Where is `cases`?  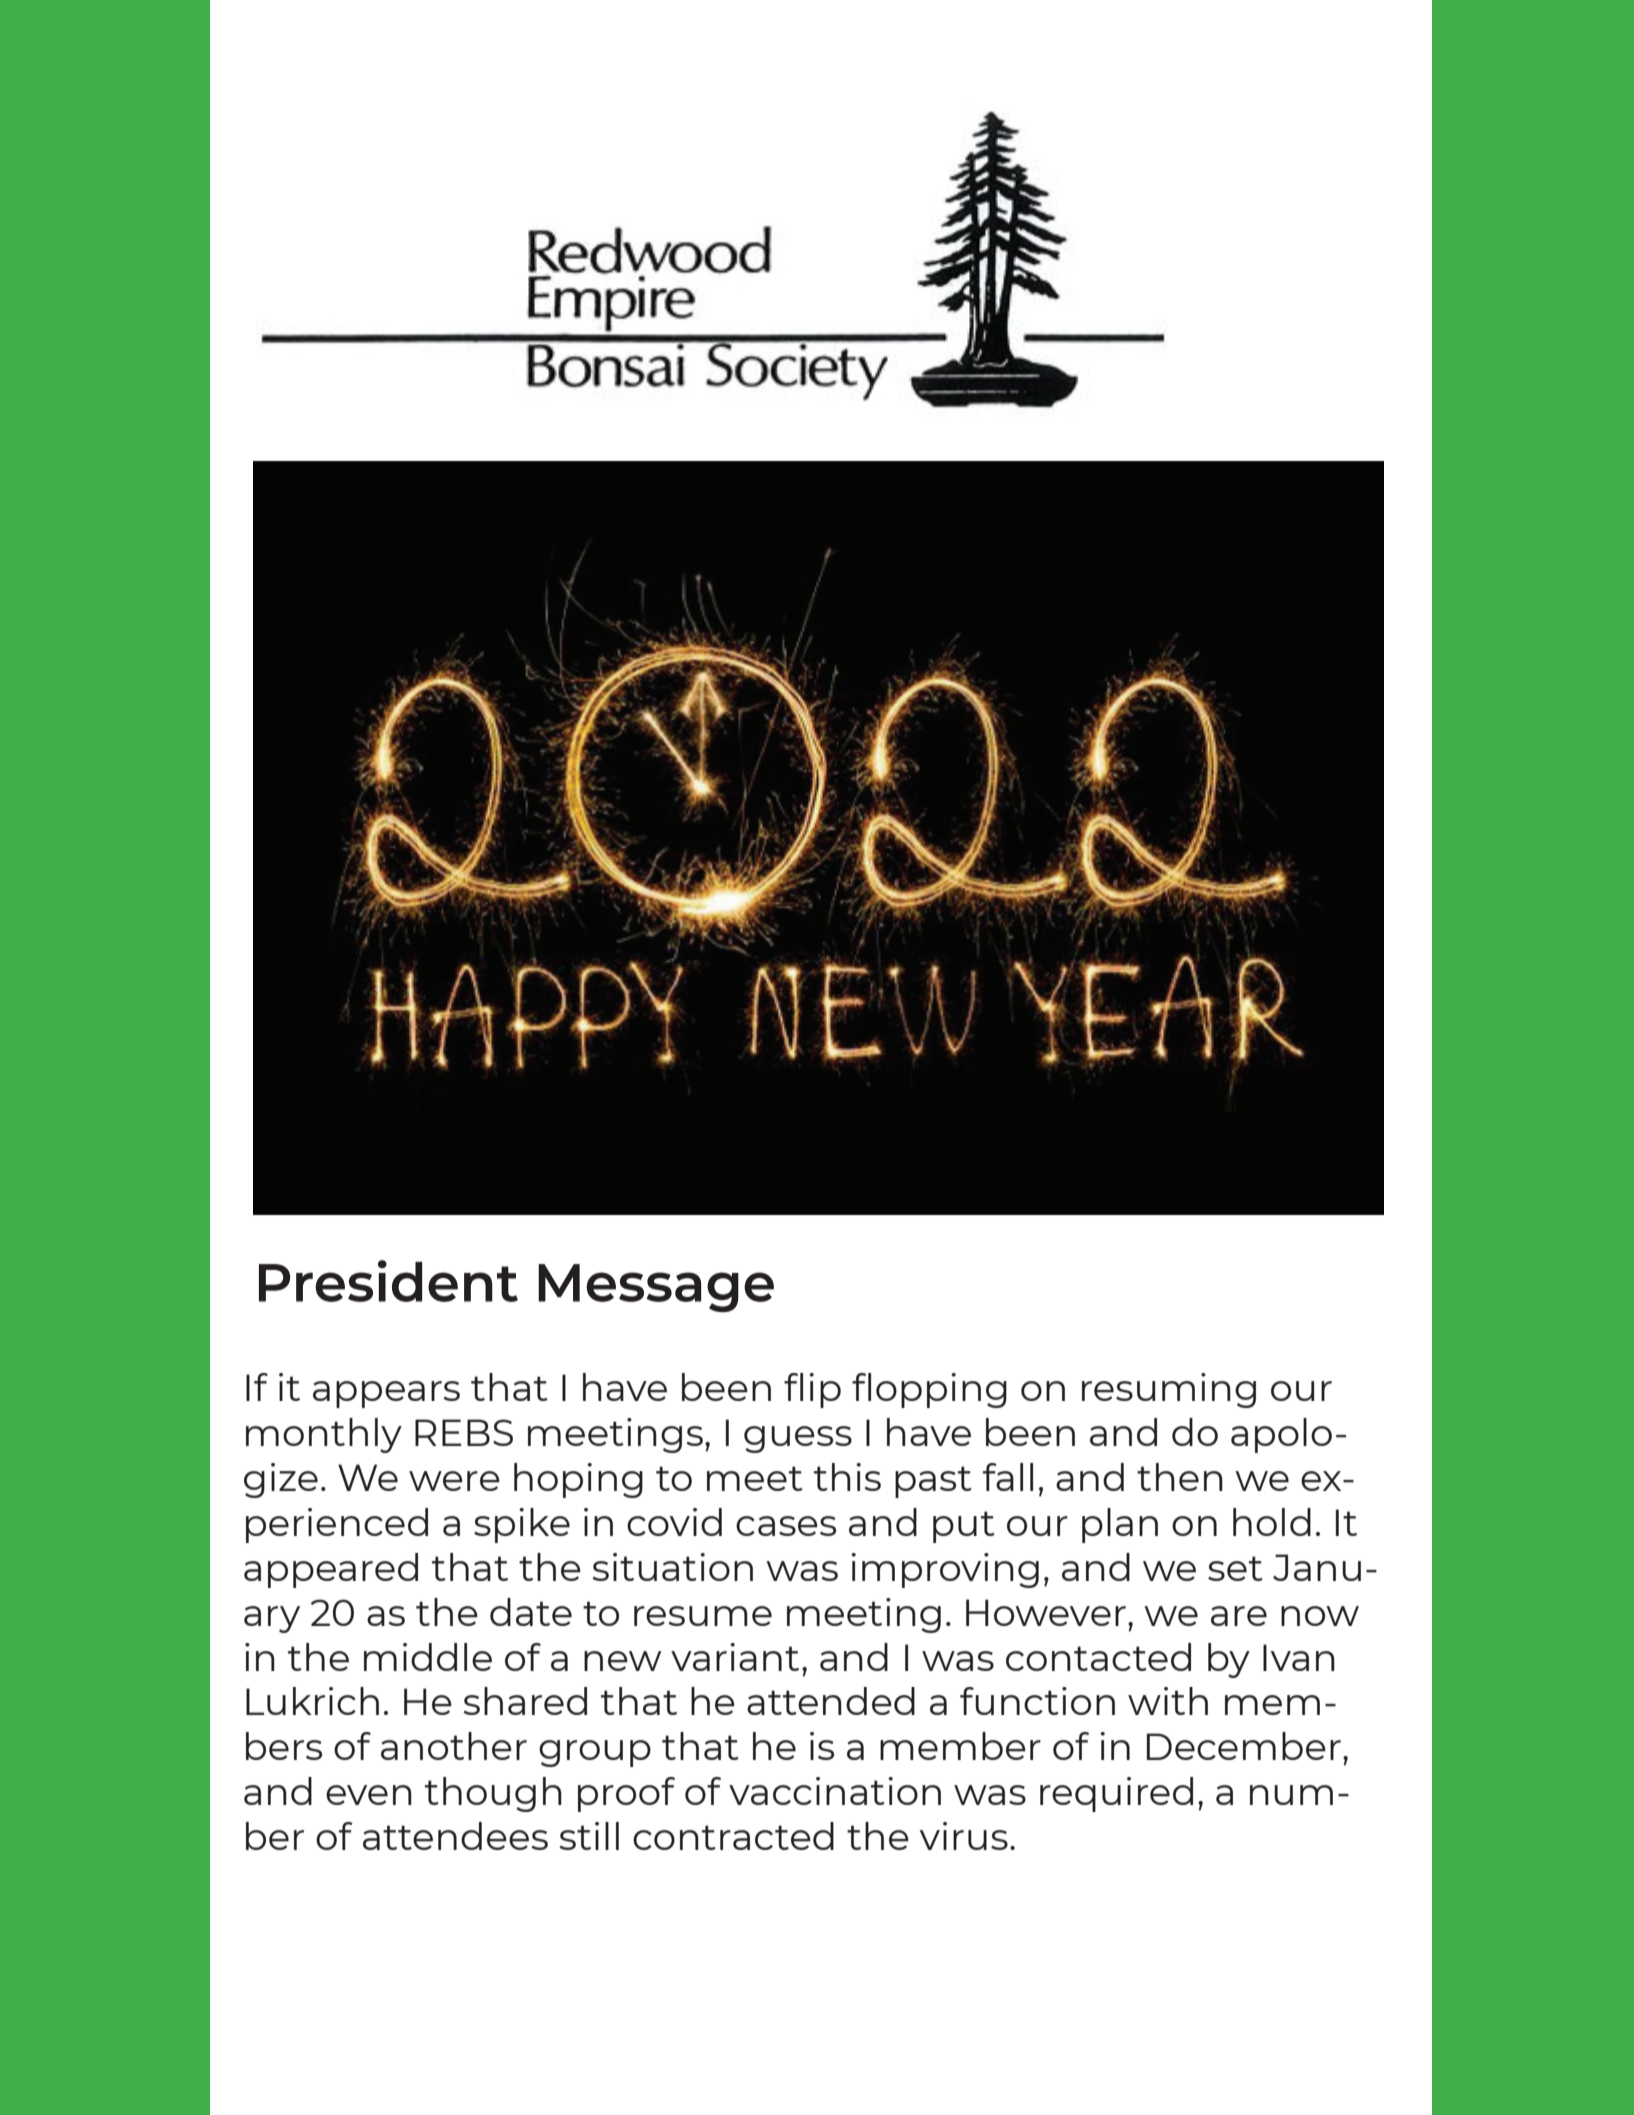
cases is located at coordinates (786, 1526).
